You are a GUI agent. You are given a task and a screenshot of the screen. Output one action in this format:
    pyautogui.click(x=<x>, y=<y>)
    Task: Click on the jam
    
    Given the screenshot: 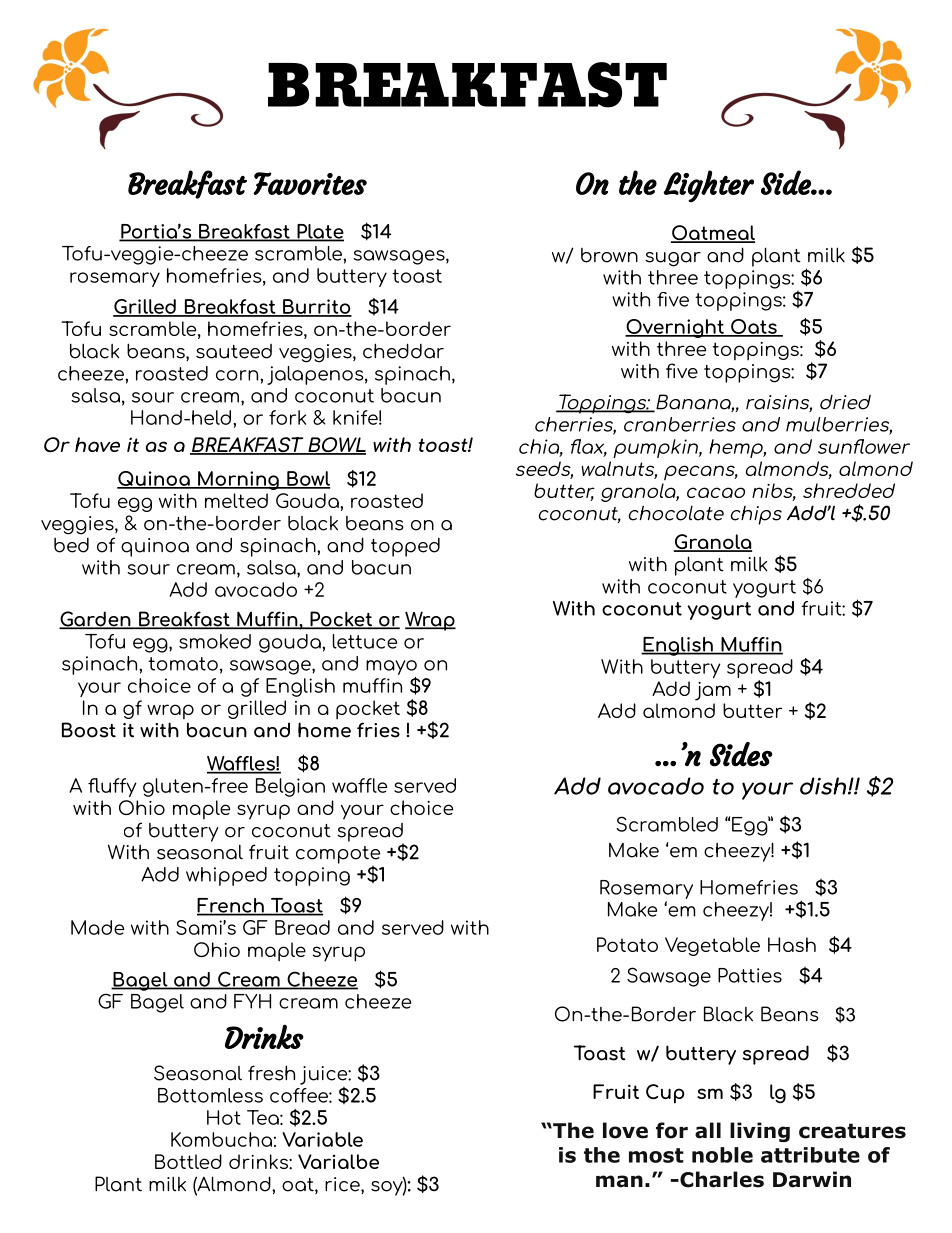 What is the action you would take?
    pyautogui.click(x=713, y=691)
